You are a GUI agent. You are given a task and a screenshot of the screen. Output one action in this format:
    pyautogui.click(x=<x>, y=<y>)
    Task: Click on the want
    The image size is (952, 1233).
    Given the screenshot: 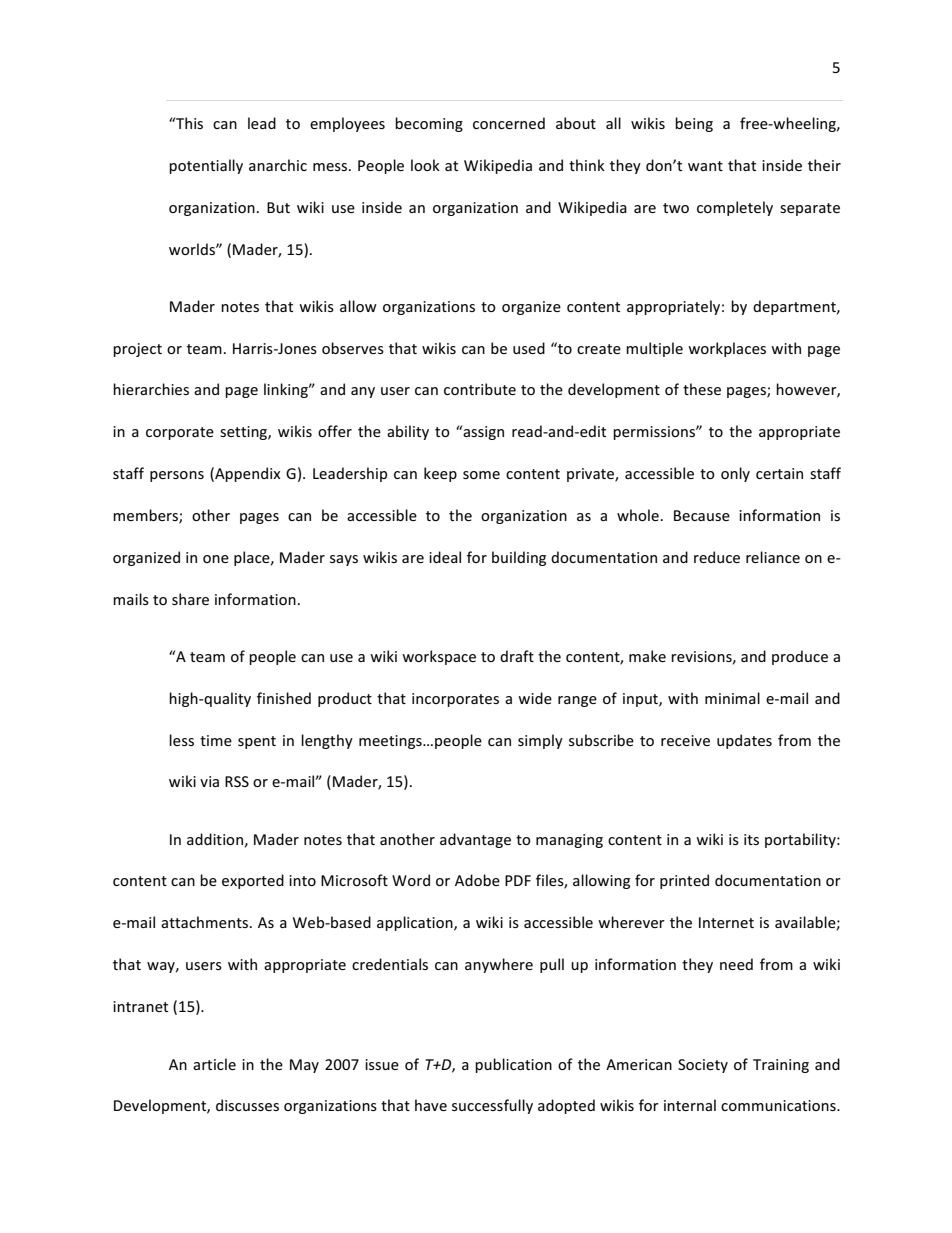 What is the action you would take?
    pyautogui.click(x=705, y=166)
